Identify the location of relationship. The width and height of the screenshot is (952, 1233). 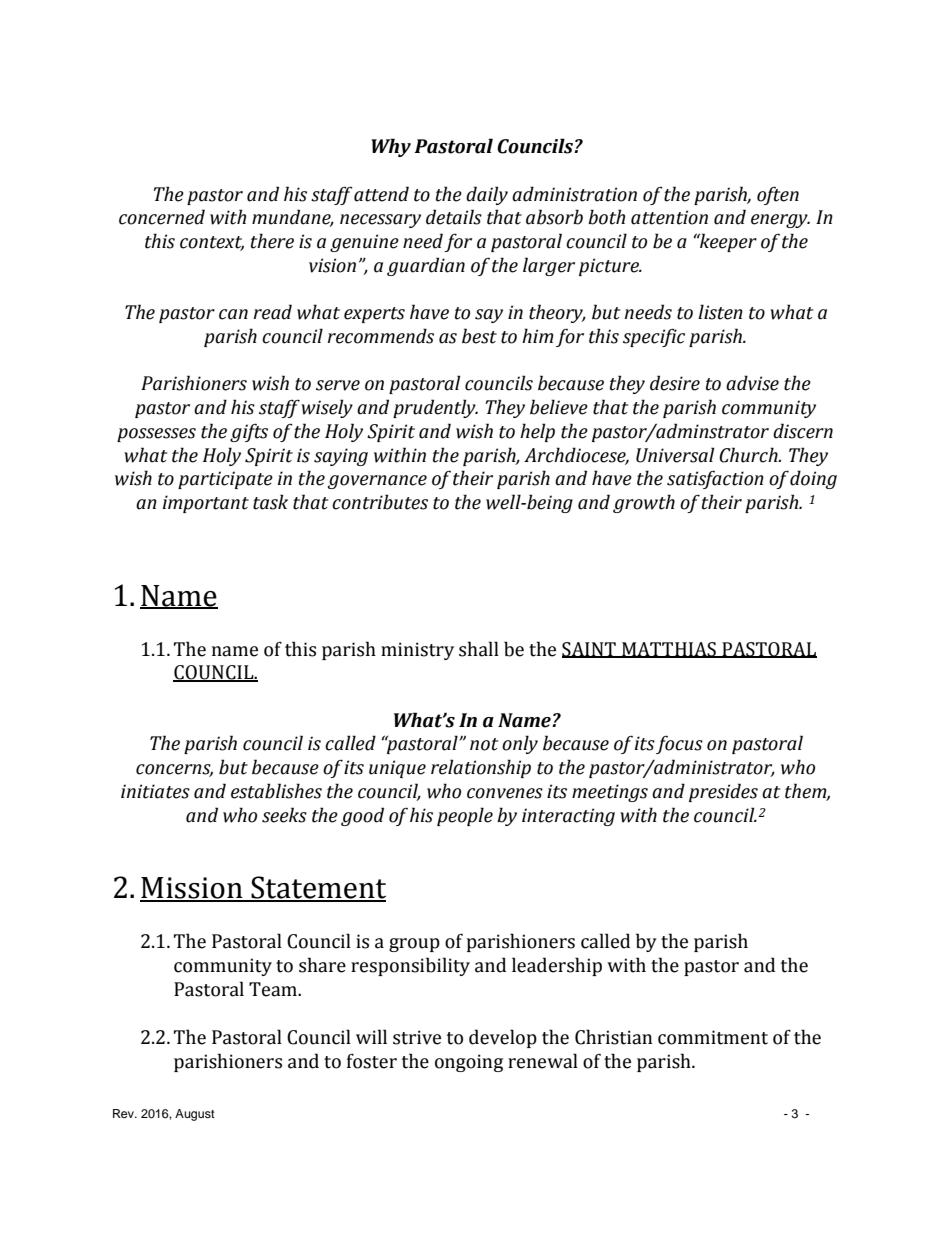
(481, 768).
